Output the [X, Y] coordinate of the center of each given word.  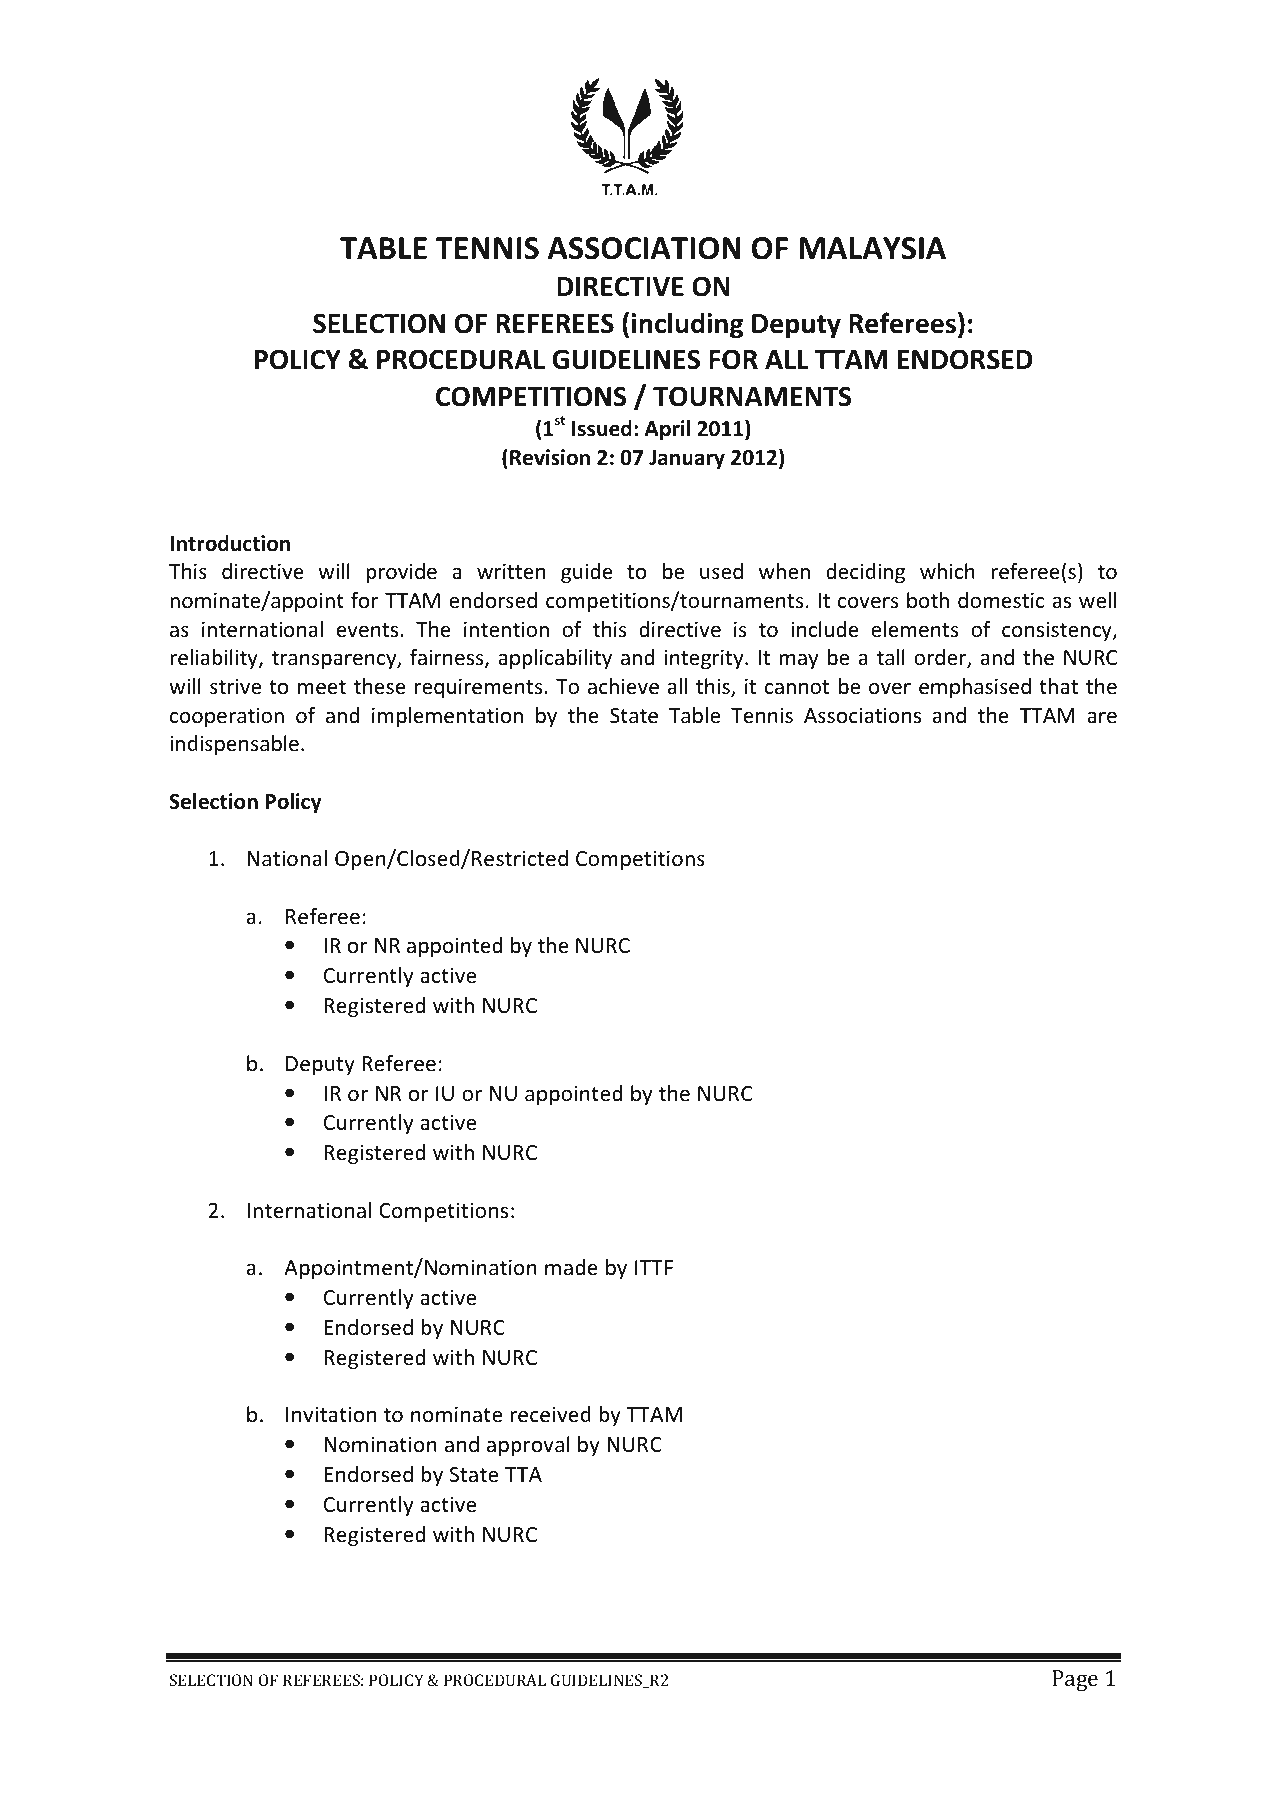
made [571, 1267]
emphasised [975, 688]
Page [1075, 1680]
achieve [623, 686]
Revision [550, 457]
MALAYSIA [872, 248]
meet [322, 687]
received [550, 1414]
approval [528, 1446]
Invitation [331, 1414]
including [687, 325]
